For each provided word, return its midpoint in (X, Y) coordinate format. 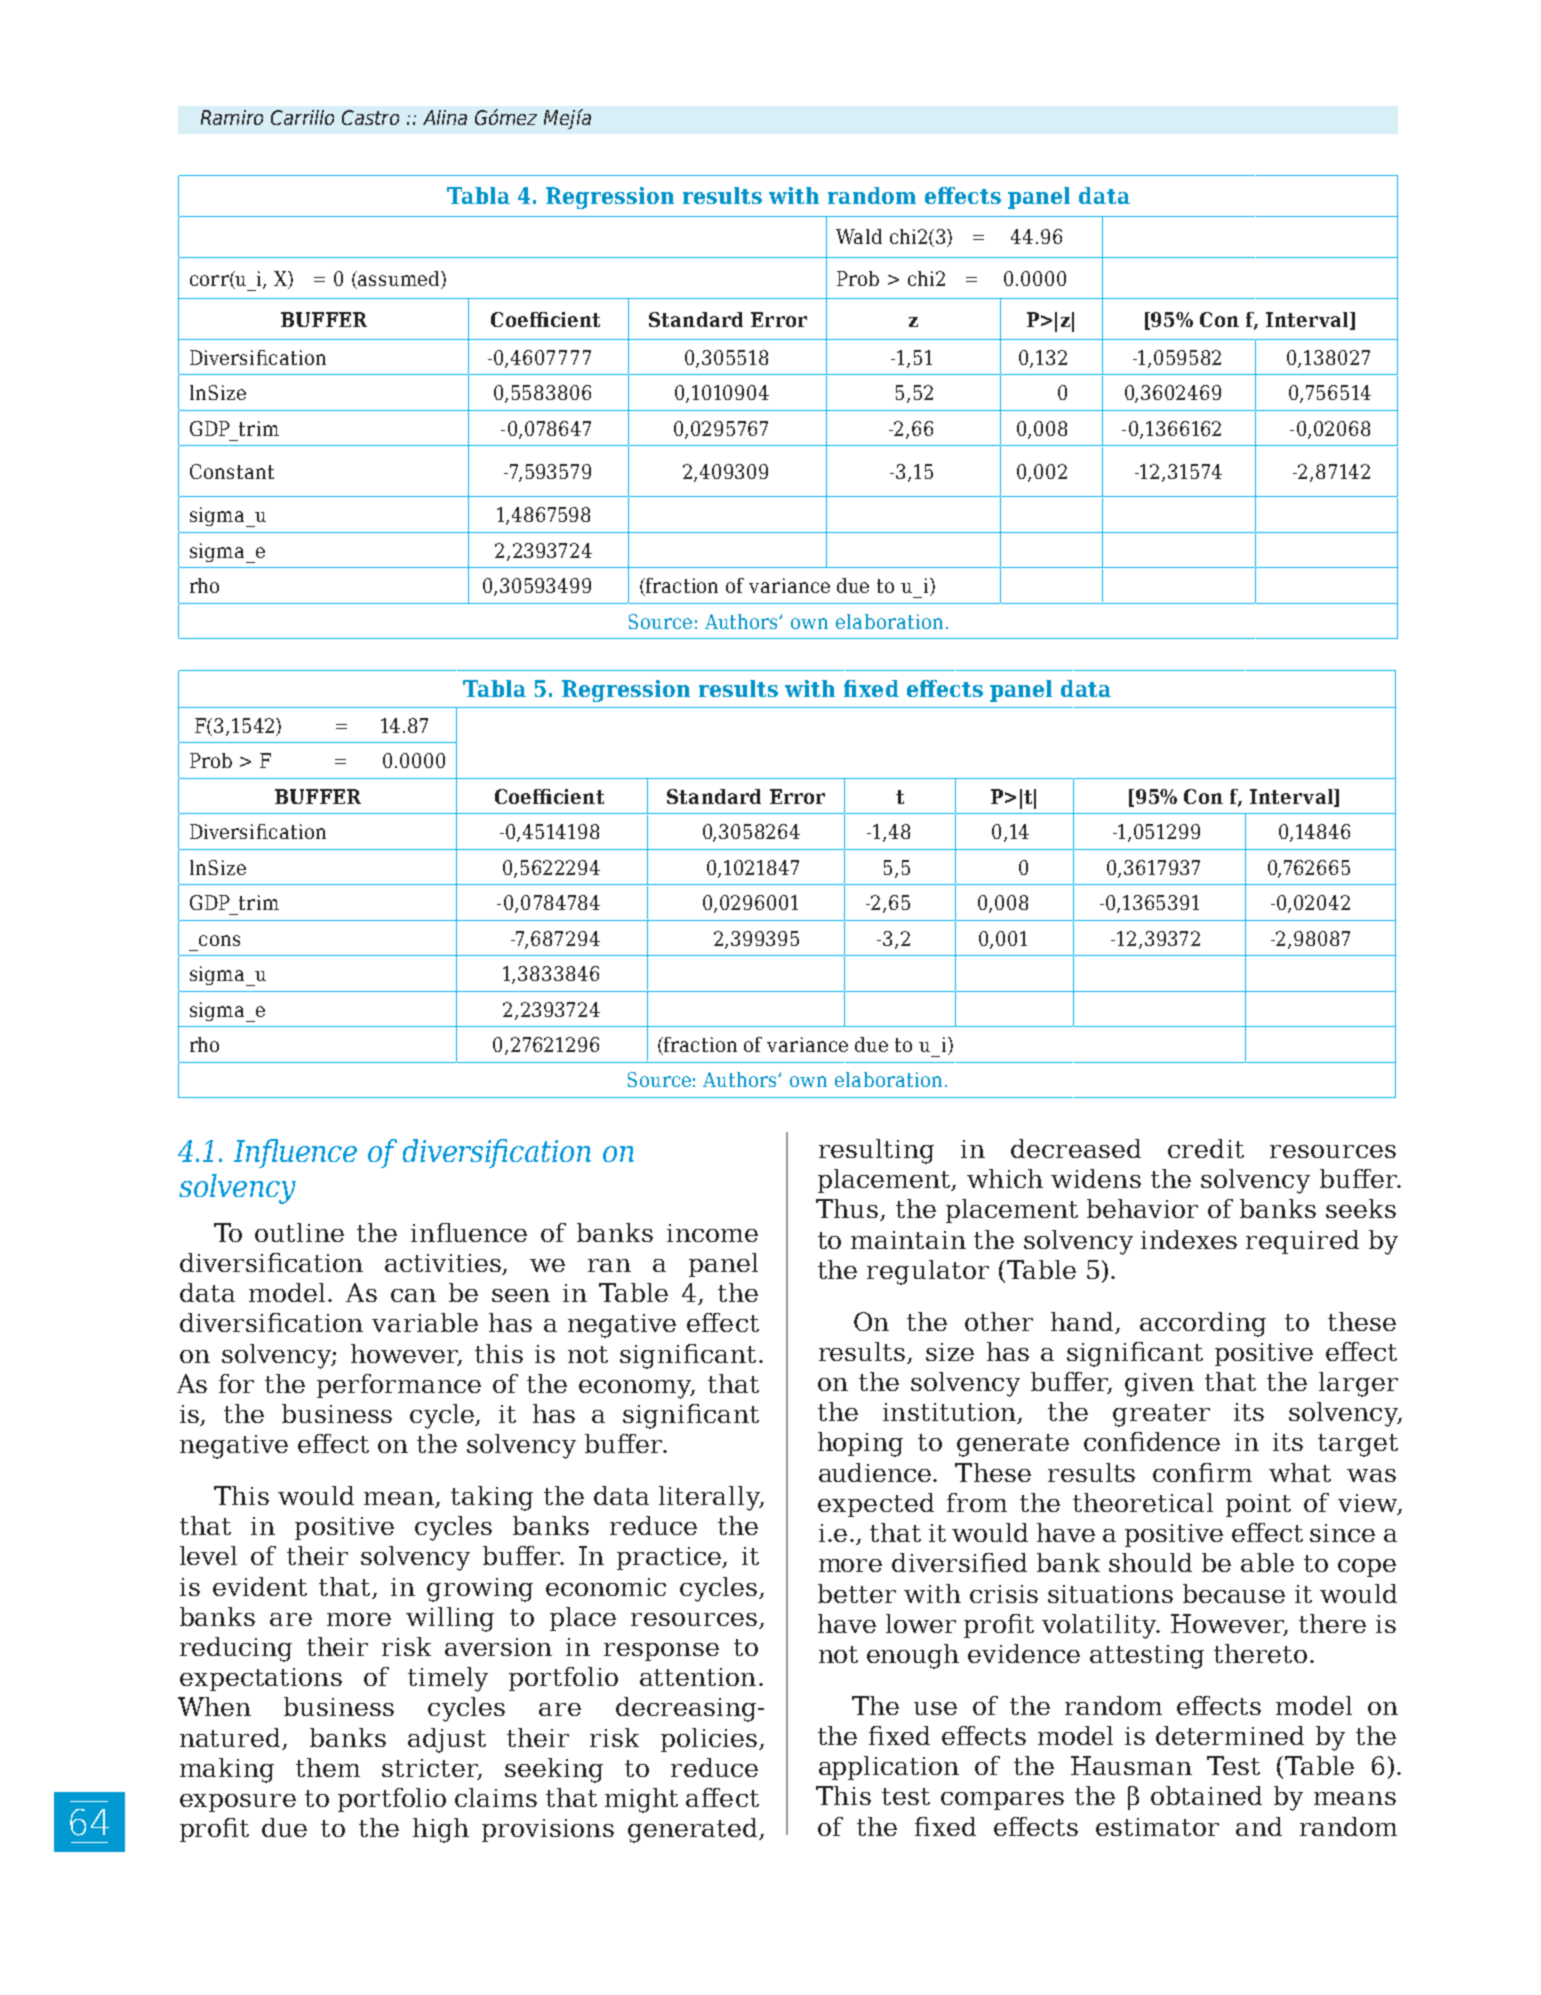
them (328, 1767)
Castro (370, 117)
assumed (399, 278)
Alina (445, 117)
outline (299, 1232)
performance (399, 1386)
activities (444, 1264)
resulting (876, 1151)
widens (1096, 1178)
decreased (1076, 1148)
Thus (848, 1210)
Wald (859, 236)
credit (1206, 1148)
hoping (860, 1444)
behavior (1142, 1208)
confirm (1202, 1472)
